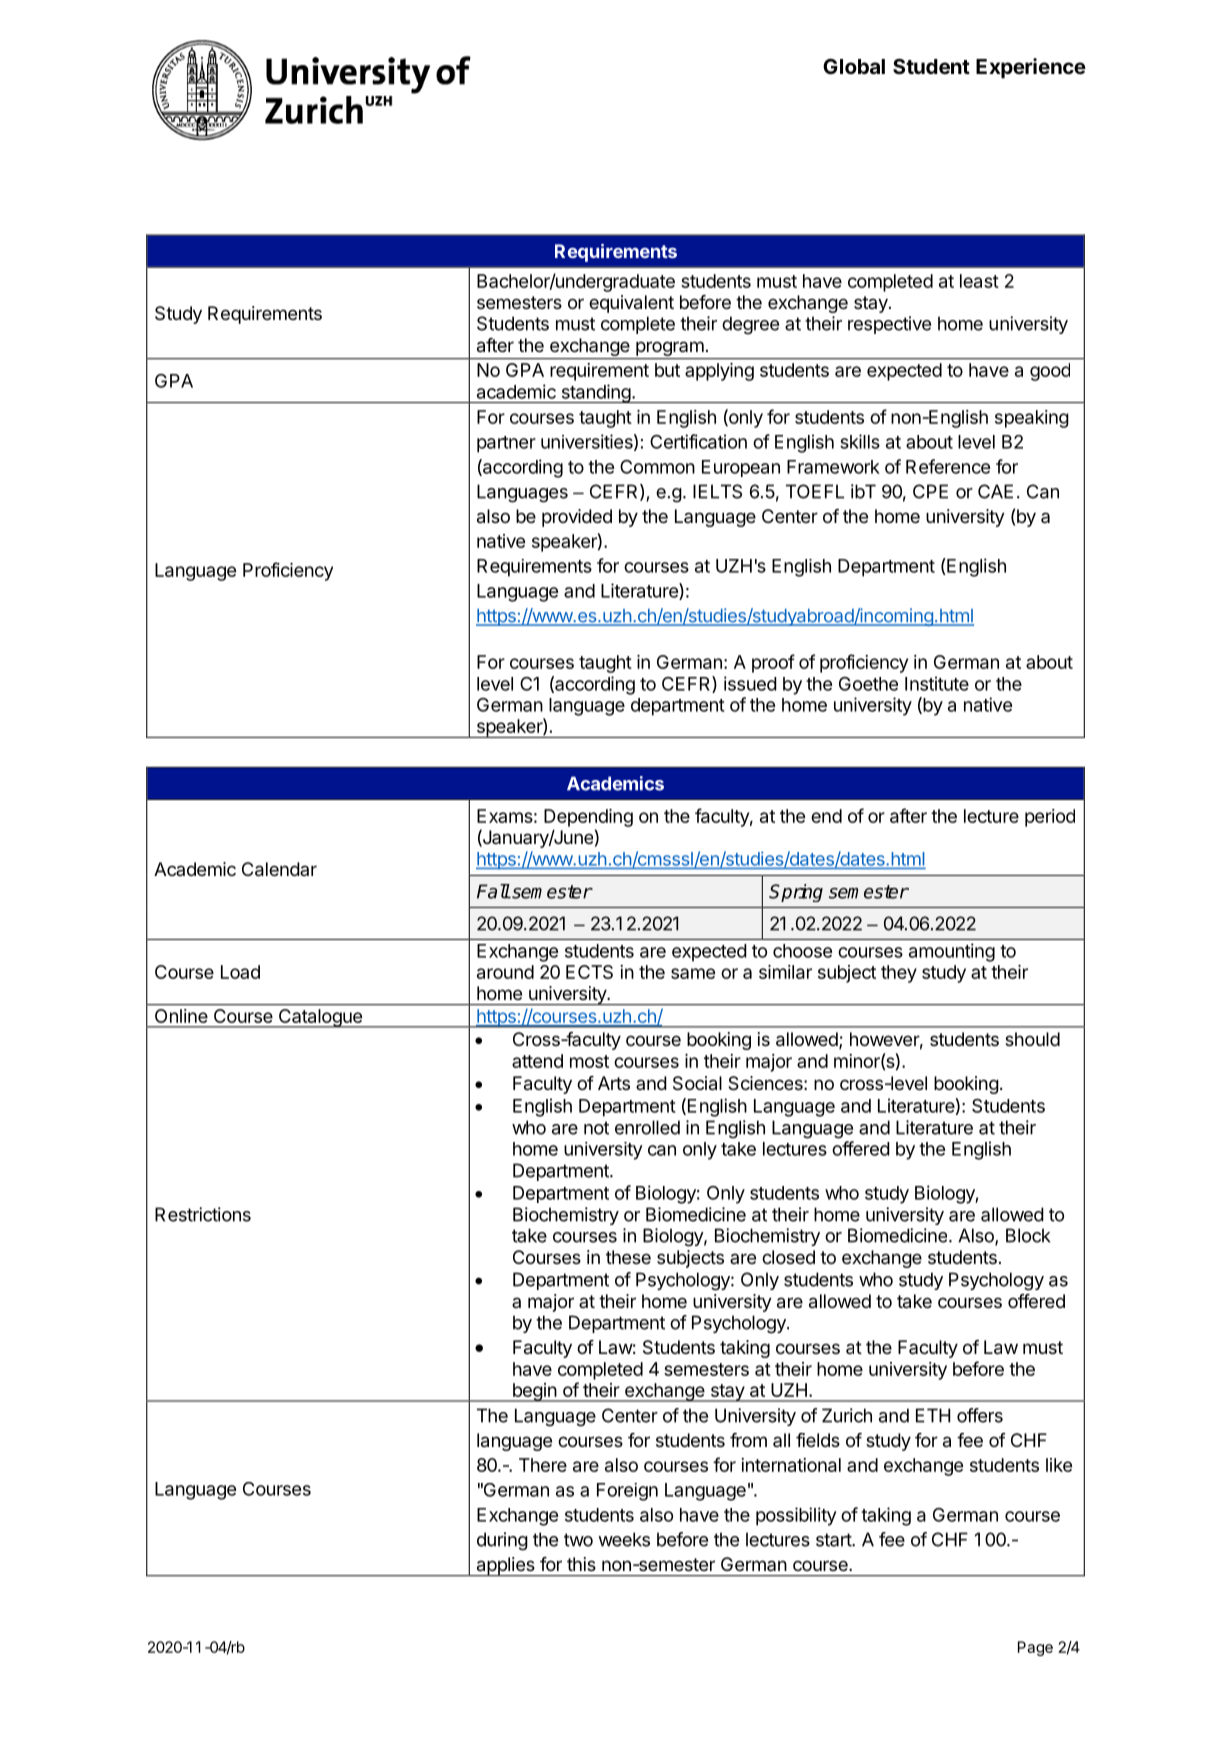 This document has height=1740, width=1230. Describe the element at coordinates (588, 818) in the document. I see `Depending` at that location.
